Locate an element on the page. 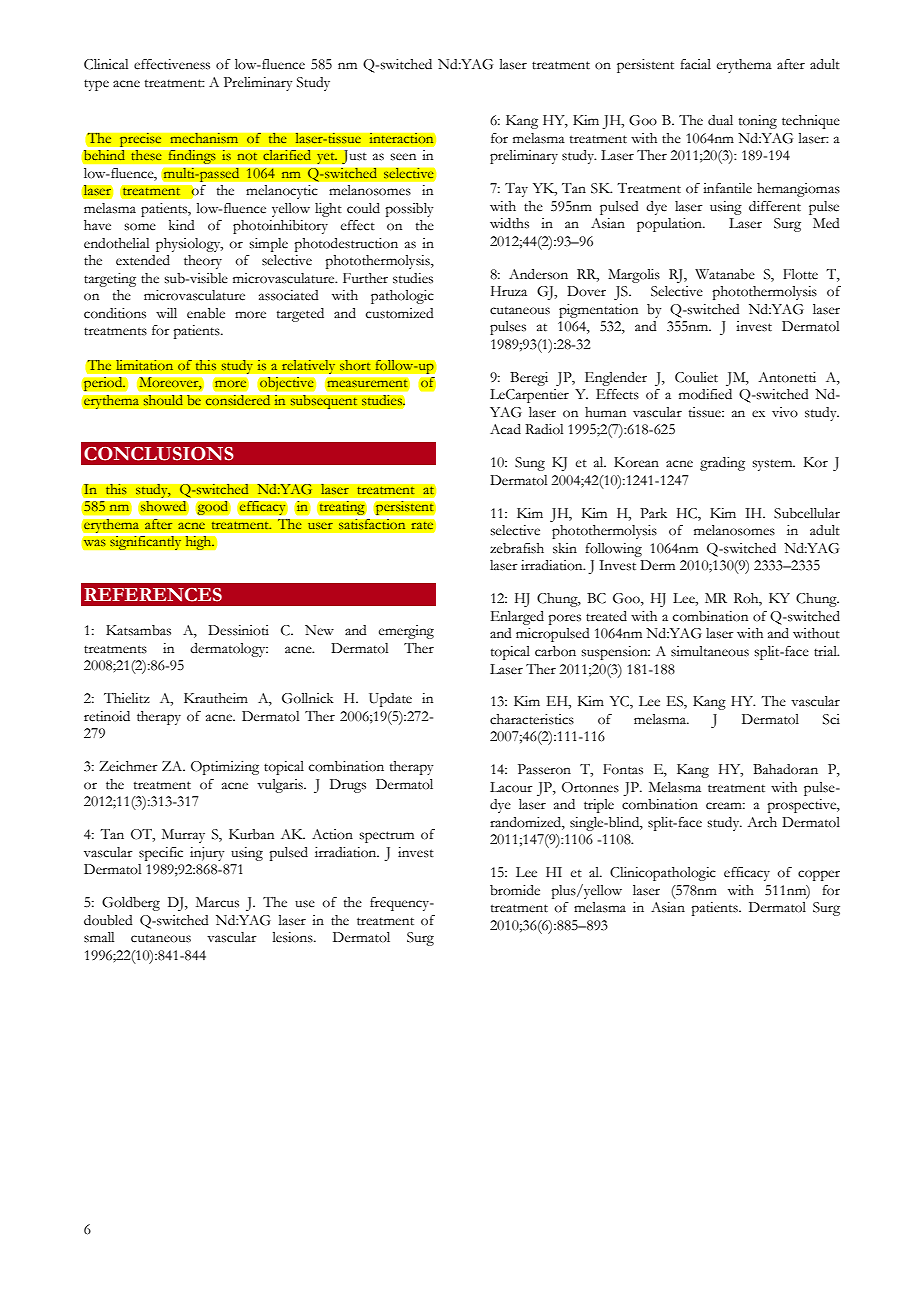  showed is located at coordinates (163, 506).
